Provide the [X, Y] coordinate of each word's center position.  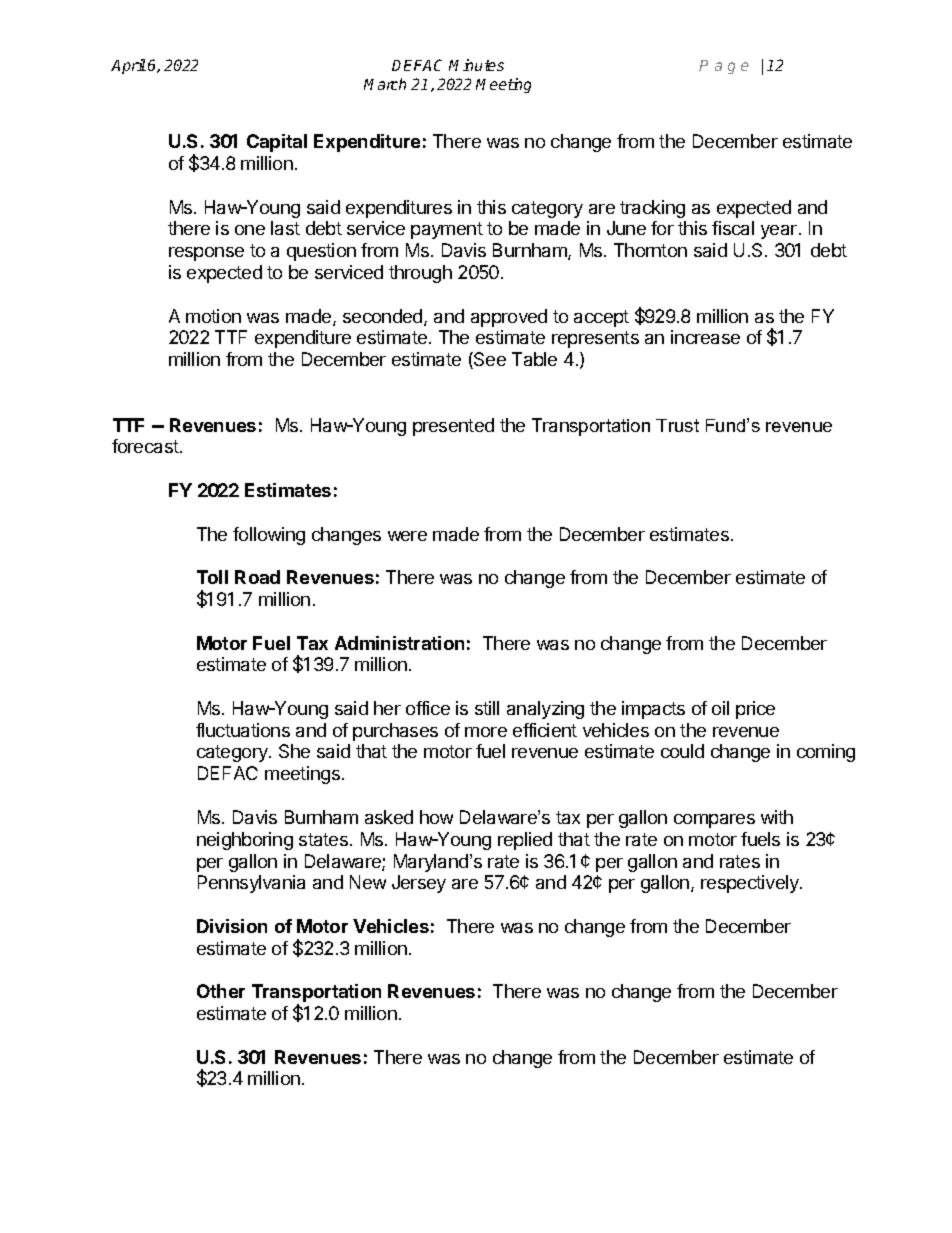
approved [509, 318]
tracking [652, 209]
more [486, 732]
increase [705, 337]
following [269, 536]
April [128, 66]
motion [213, 316]
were [407, 536]
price [755, 710]
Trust [677, 425]
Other [221, 991]
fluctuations [243, 730]
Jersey [419, 884]
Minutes [476, 65]
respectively [751, 884]
